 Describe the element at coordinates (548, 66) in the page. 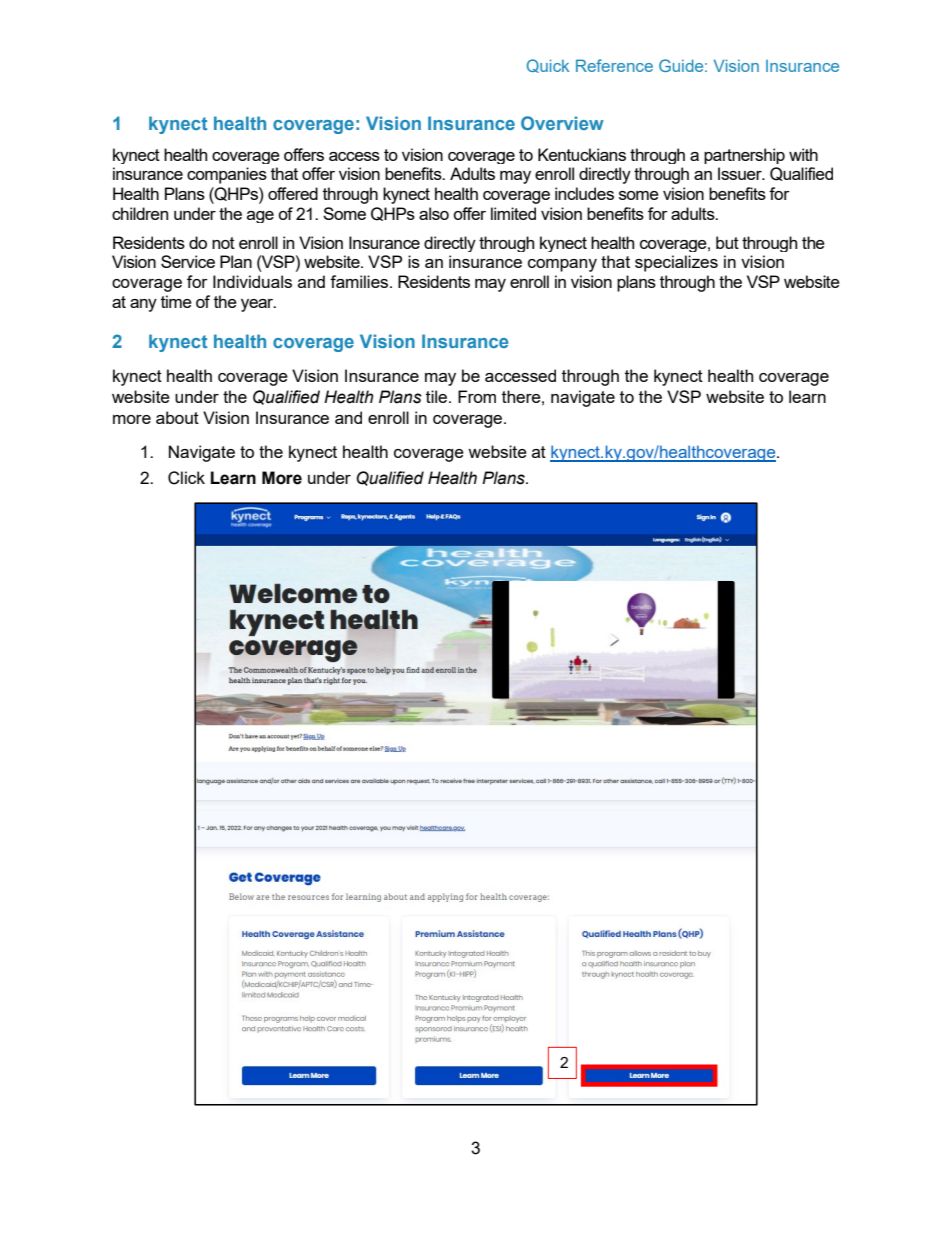

I see `Quick` at that location.
